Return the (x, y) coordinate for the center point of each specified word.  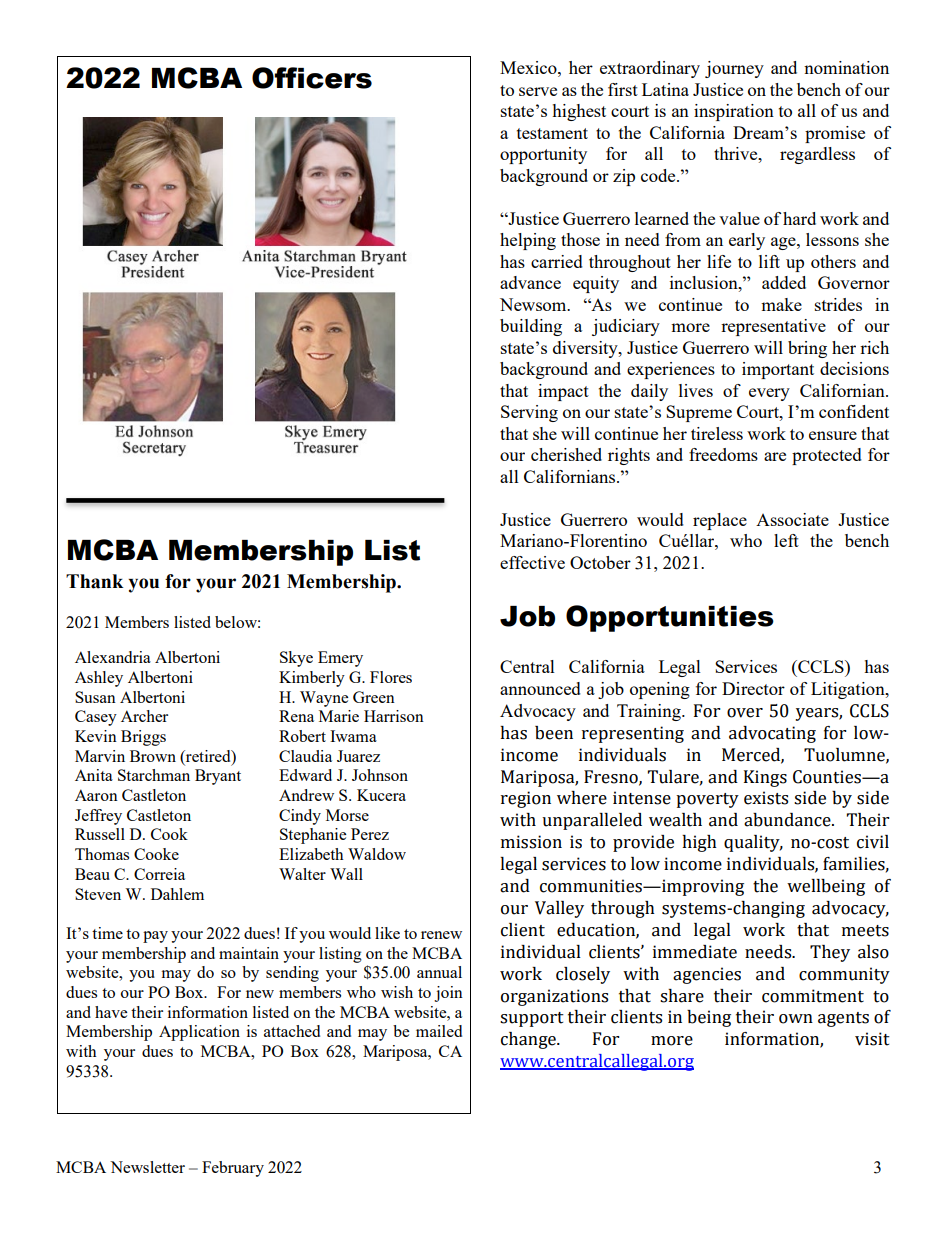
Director (753, 688)
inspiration (734, 112)
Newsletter (147, 1167)
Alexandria (113, 657)
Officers (312, 78)
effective (532, 562)
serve (538, 91)
